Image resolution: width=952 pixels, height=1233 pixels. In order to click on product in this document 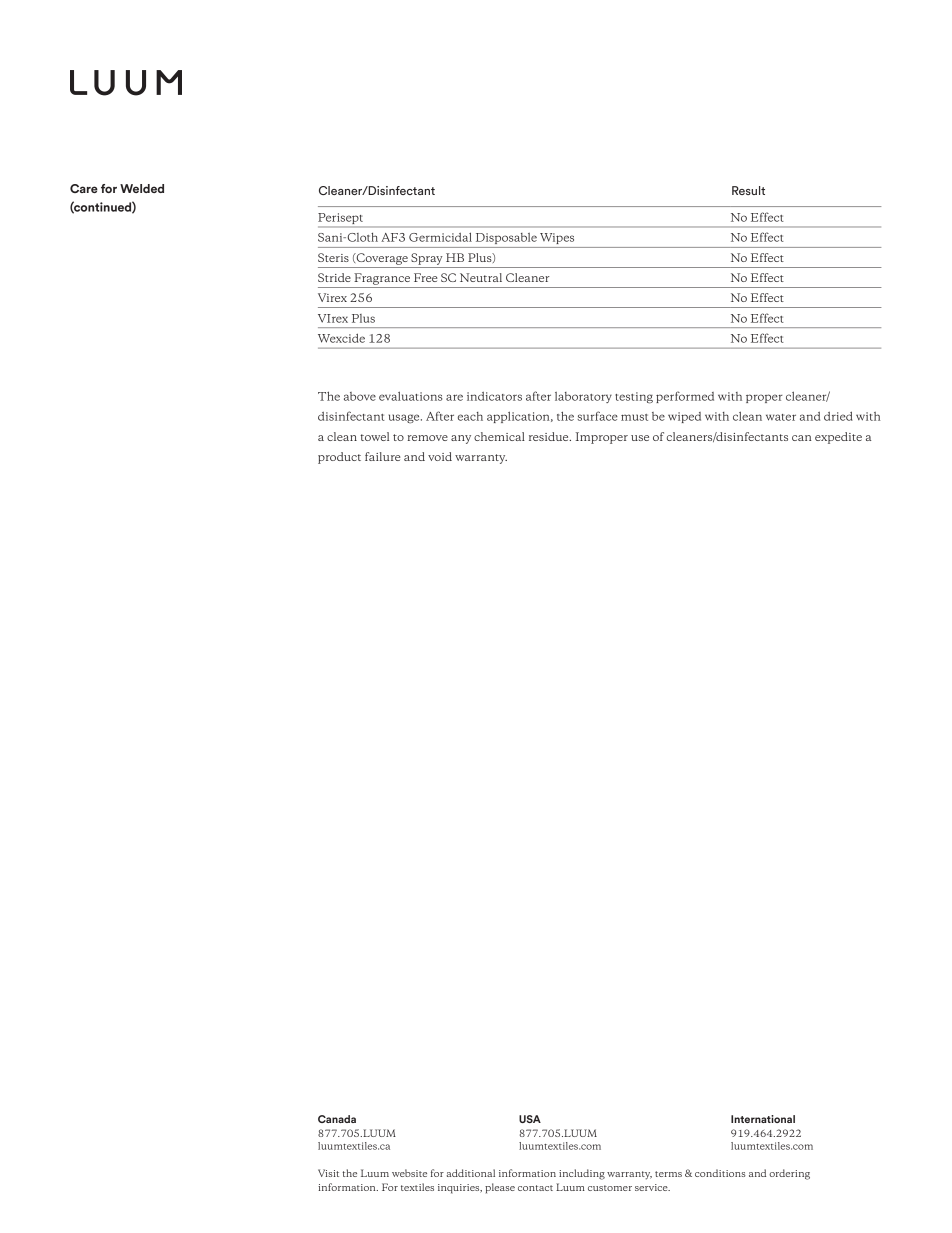, I will do `click(339, 458)`.
